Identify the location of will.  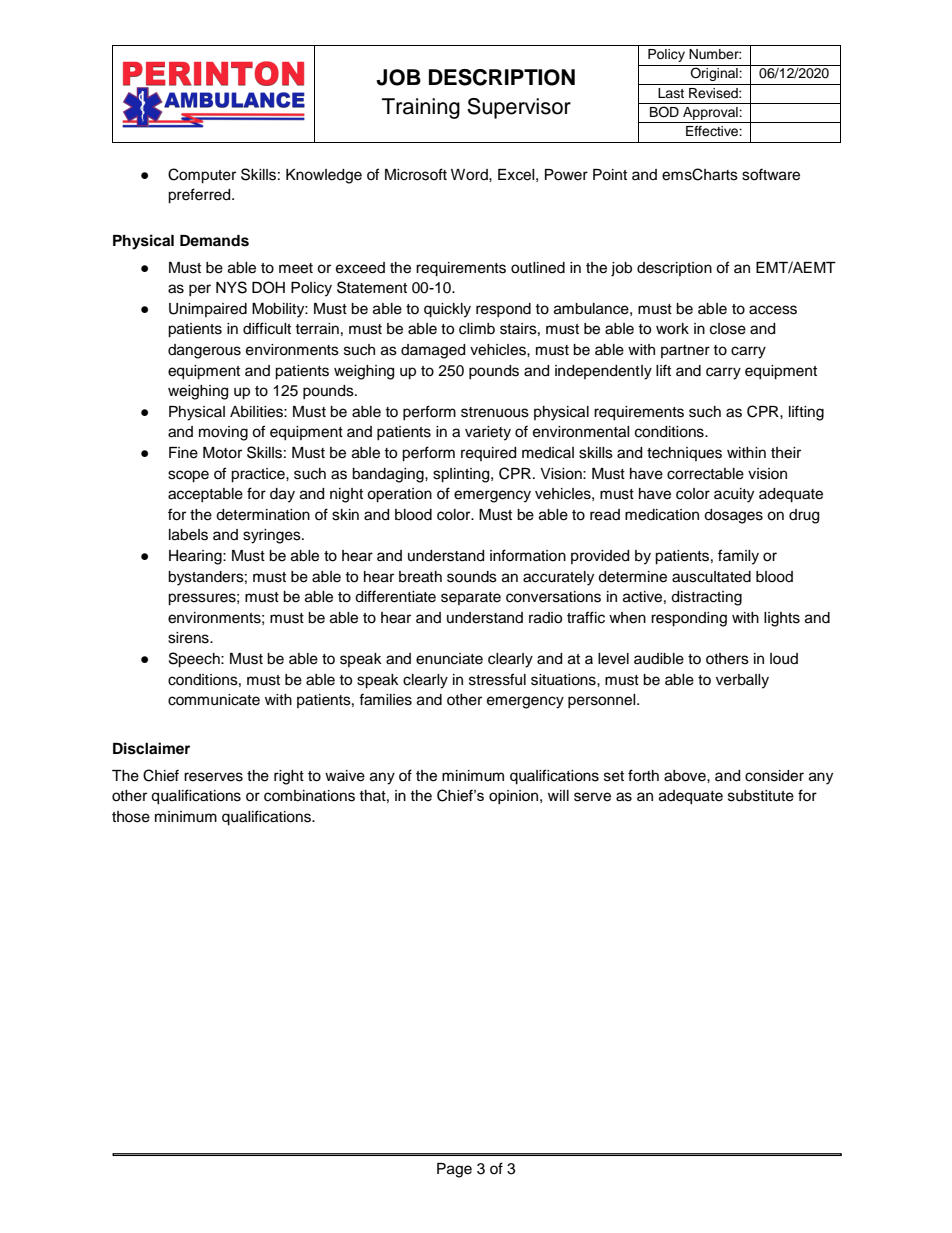
(558, 795).
